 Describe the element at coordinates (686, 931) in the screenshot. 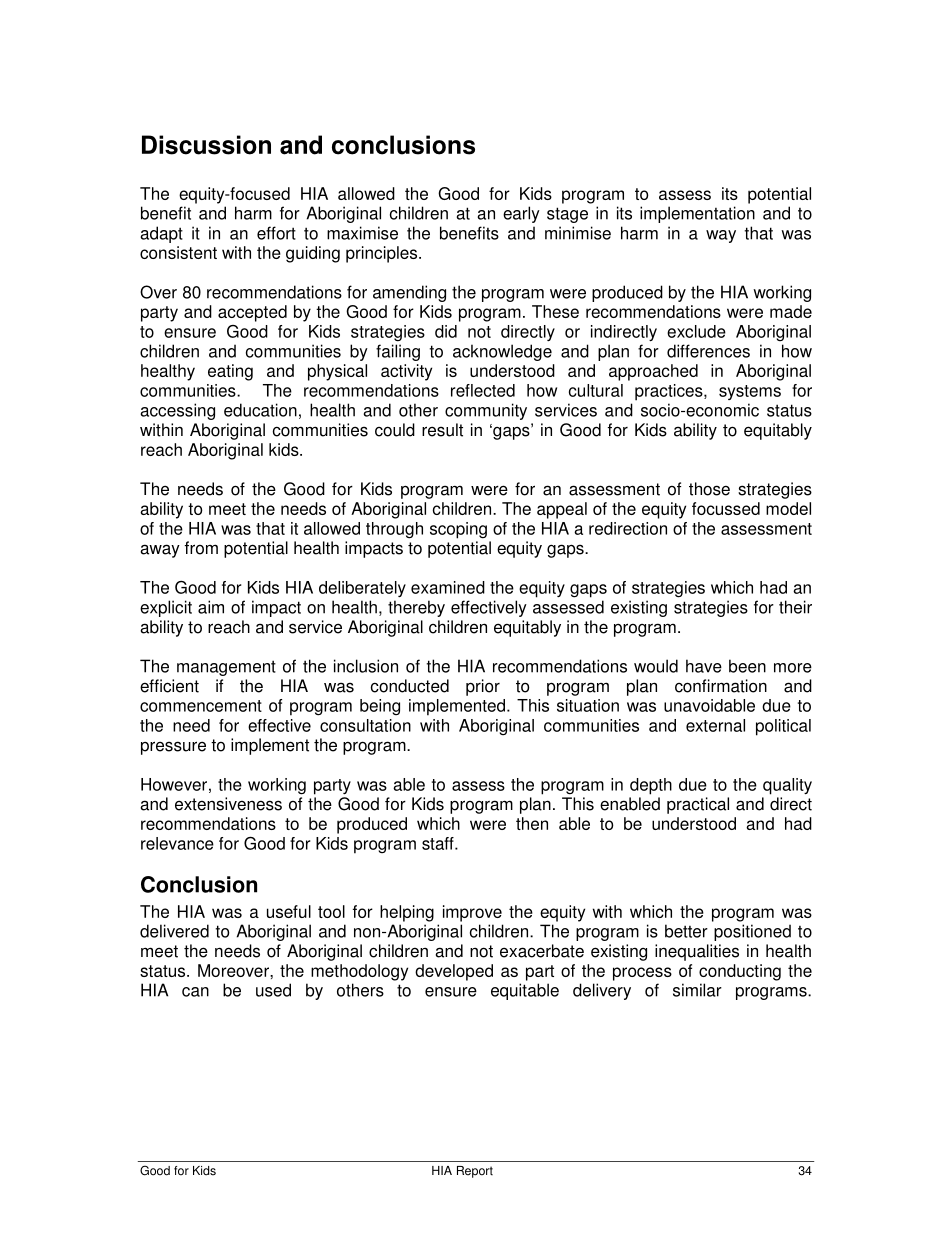

I see `better` at that location.
